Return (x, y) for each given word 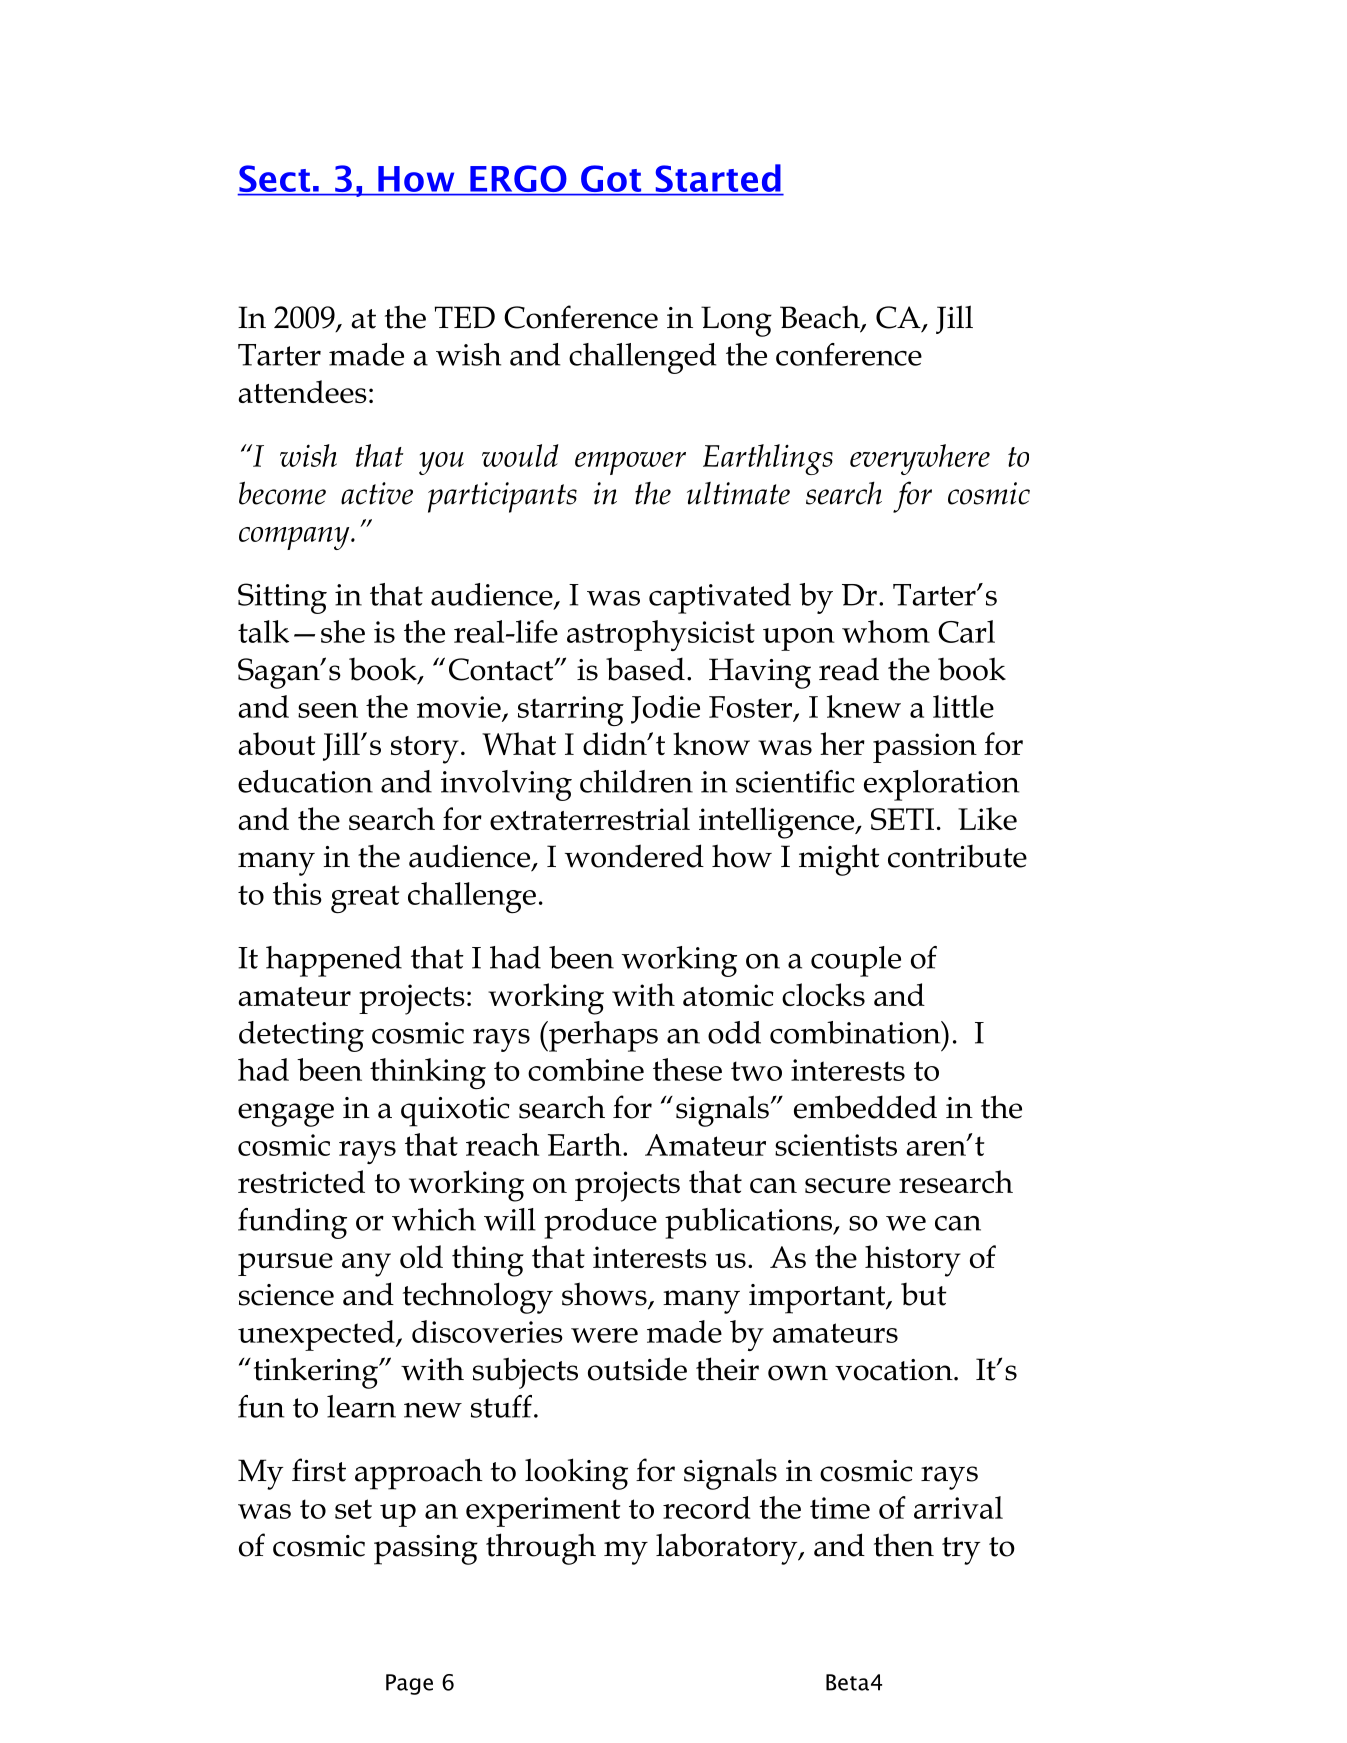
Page (409, 1684)
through (541, 1549)
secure (848, 1185)
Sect (275, 180)
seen (328, 710)
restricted (301, 1181)
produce (600, 1223)
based (645, 669)
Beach (821, 318)
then (904, 1545)
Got (611, 180)
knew (864, 706)
